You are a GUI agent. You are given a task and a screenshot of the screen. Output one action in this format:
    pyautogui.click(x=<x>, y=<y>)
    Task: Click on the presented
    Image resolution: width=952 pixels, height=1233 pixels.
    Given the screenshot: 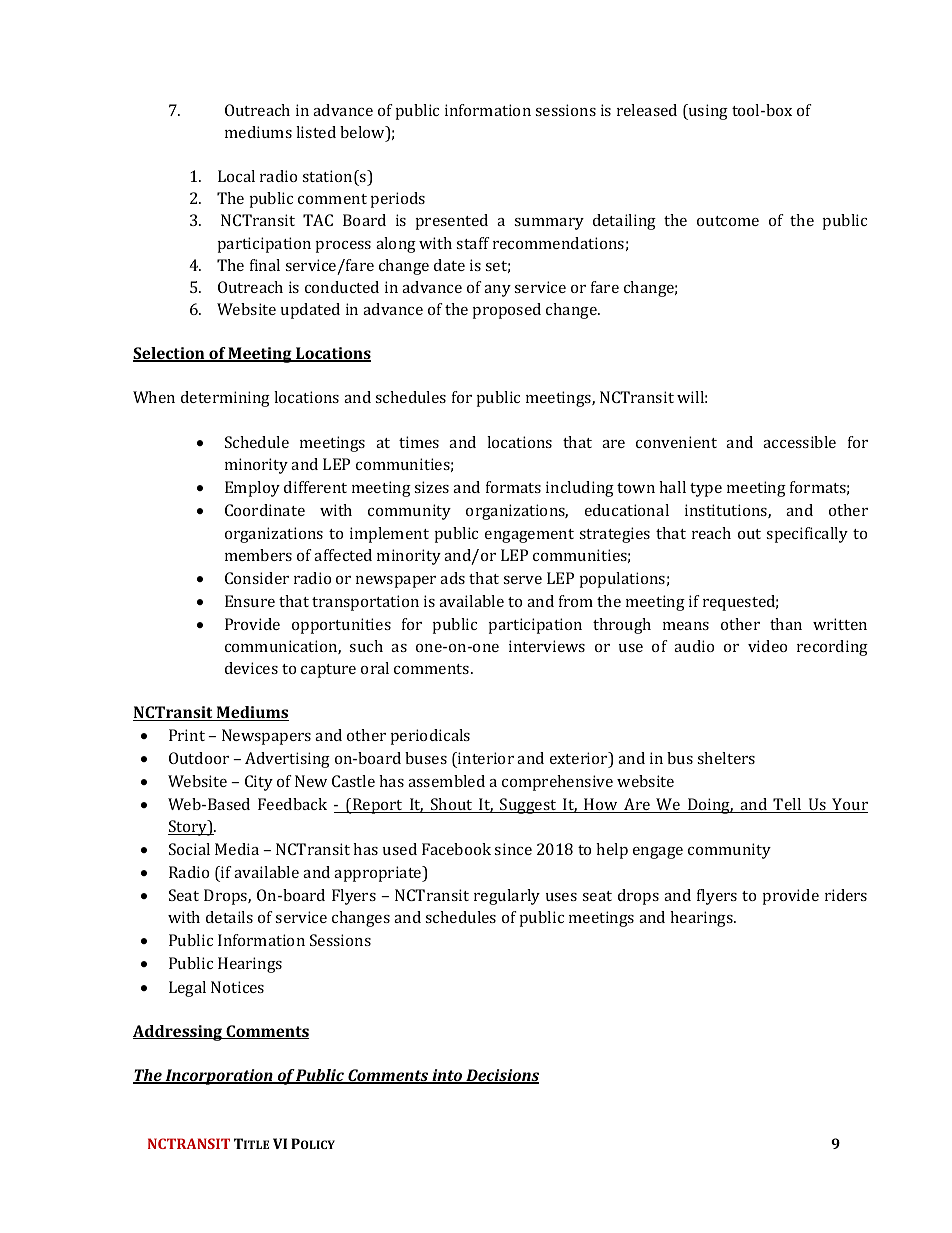 What is the action you would take?
    pyautogui.click(x=452, y=222)
